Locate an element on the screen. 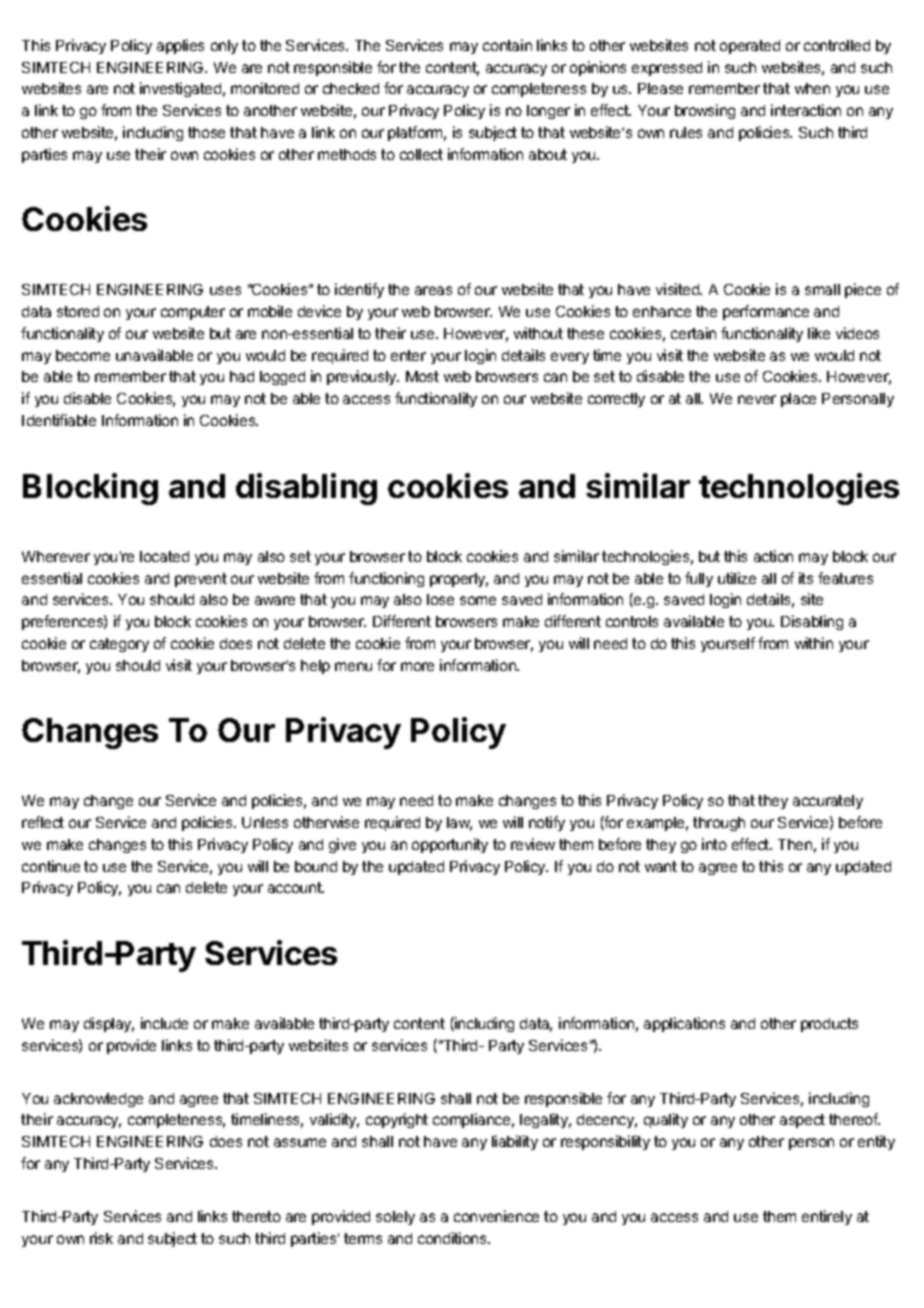 The height and width of the screenshot is (1308, 924). category is located at coordinates (119, 645).
